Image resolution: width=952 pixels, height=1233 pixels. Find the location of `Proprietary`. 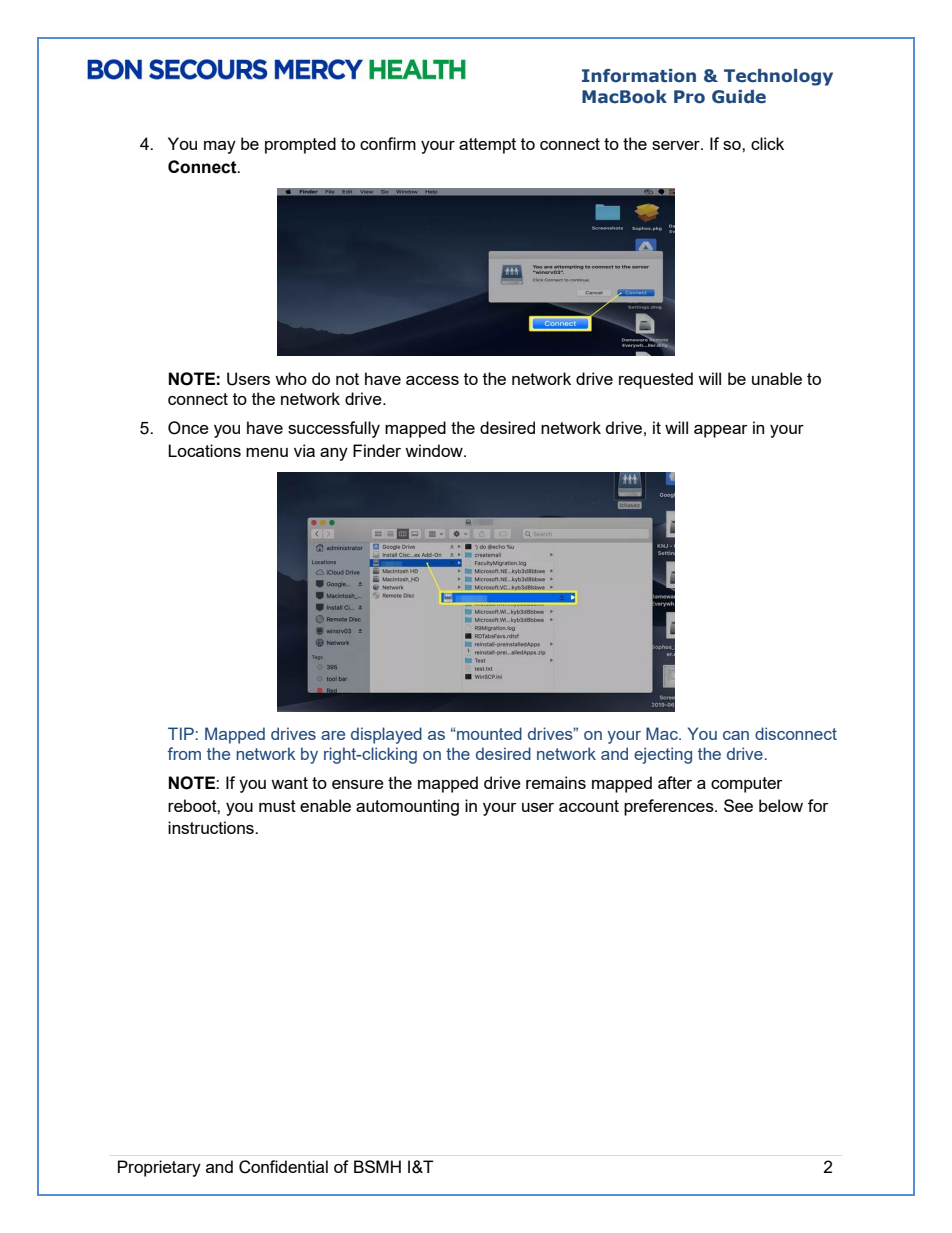

Proprietary is located at coordinates (159, 1168).
